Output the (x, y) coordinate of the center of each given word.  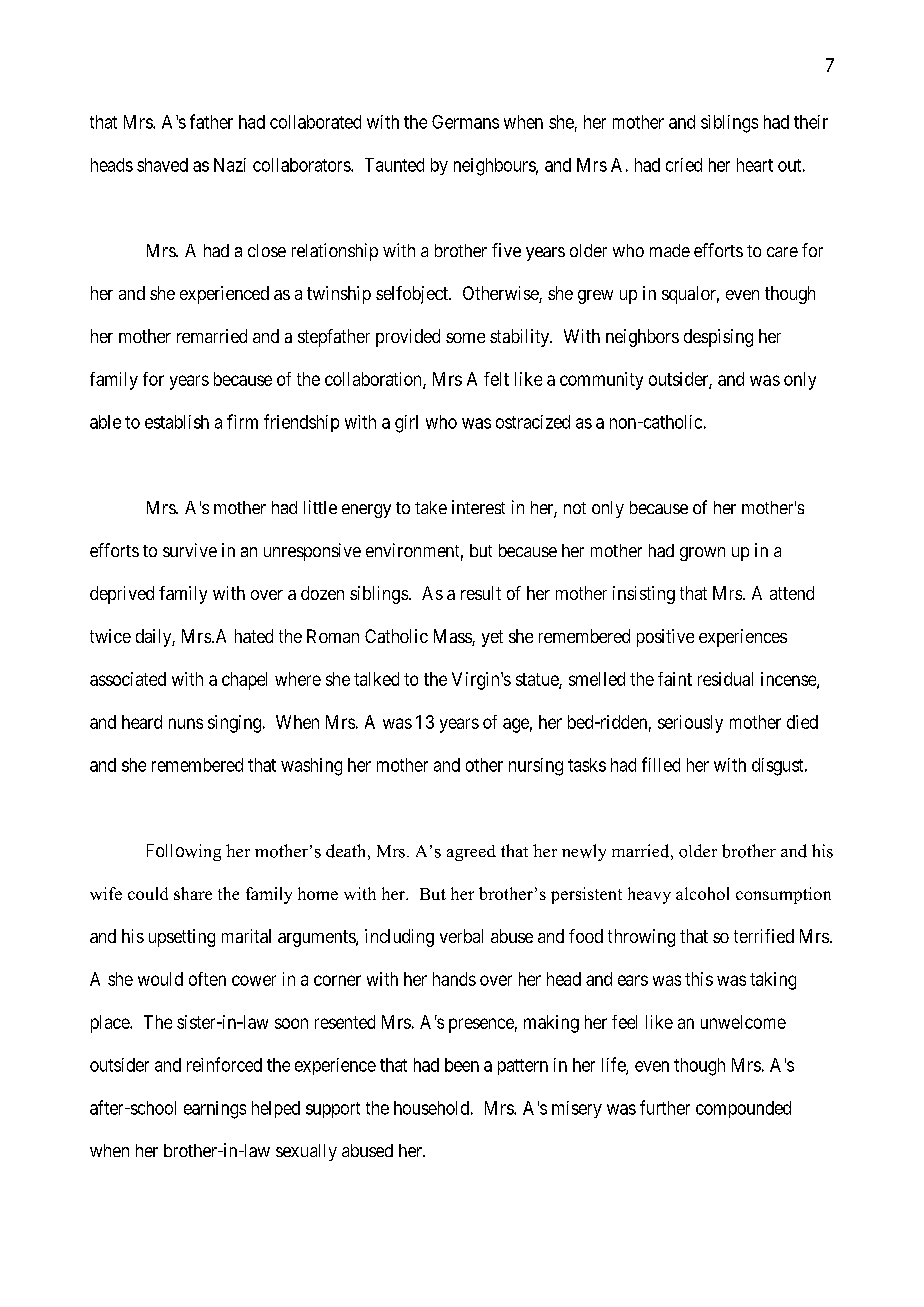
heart (755, 165)
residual (725, 679)
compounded (743, 1109)
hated (254, 636)
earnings (215, 1110)
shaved (162, 165)
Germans (465, 122)
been (462, 1065)
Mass (453, 637)
